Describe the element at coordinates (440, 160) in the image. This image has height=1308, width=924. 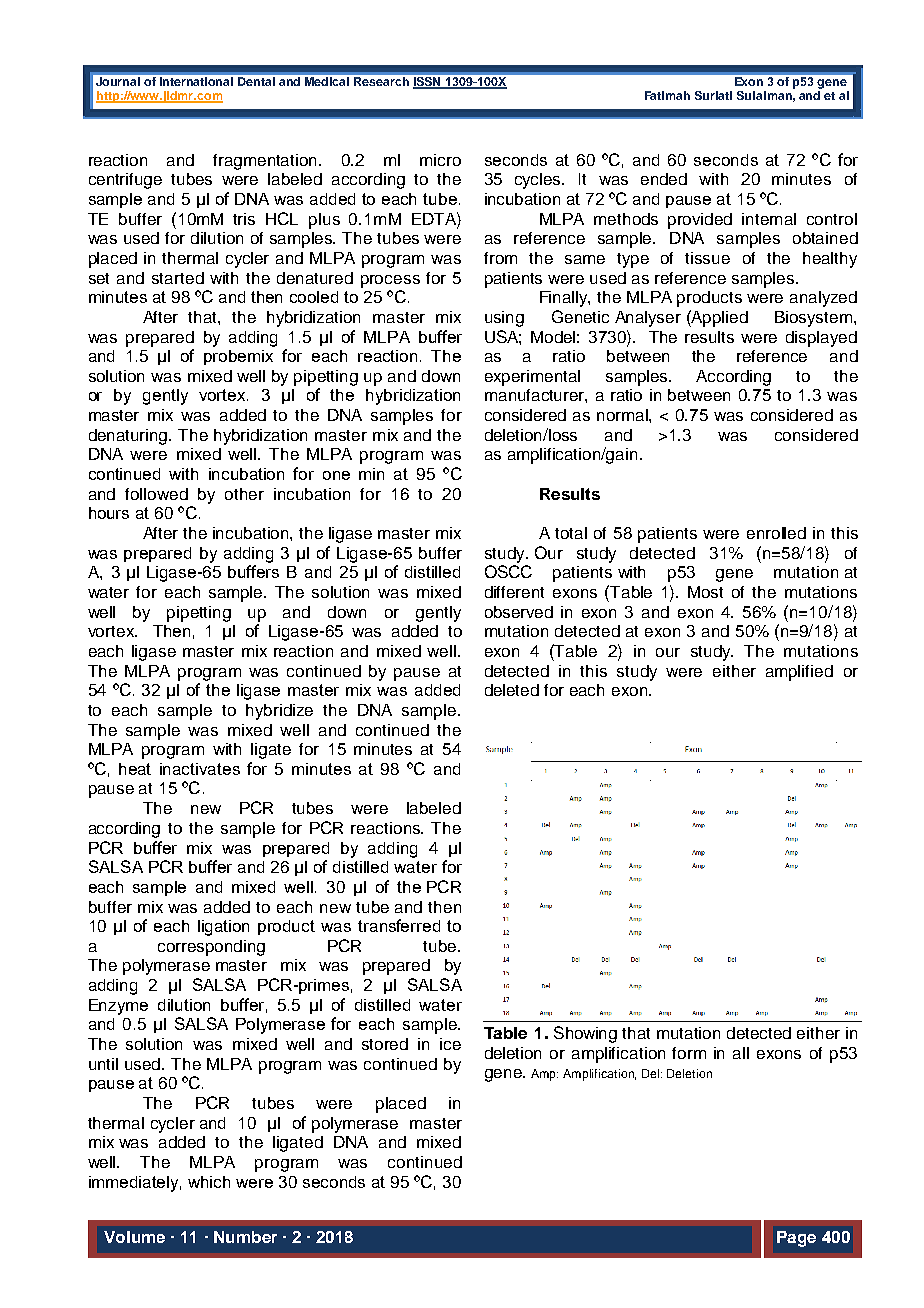
I see `micro` at that location.
